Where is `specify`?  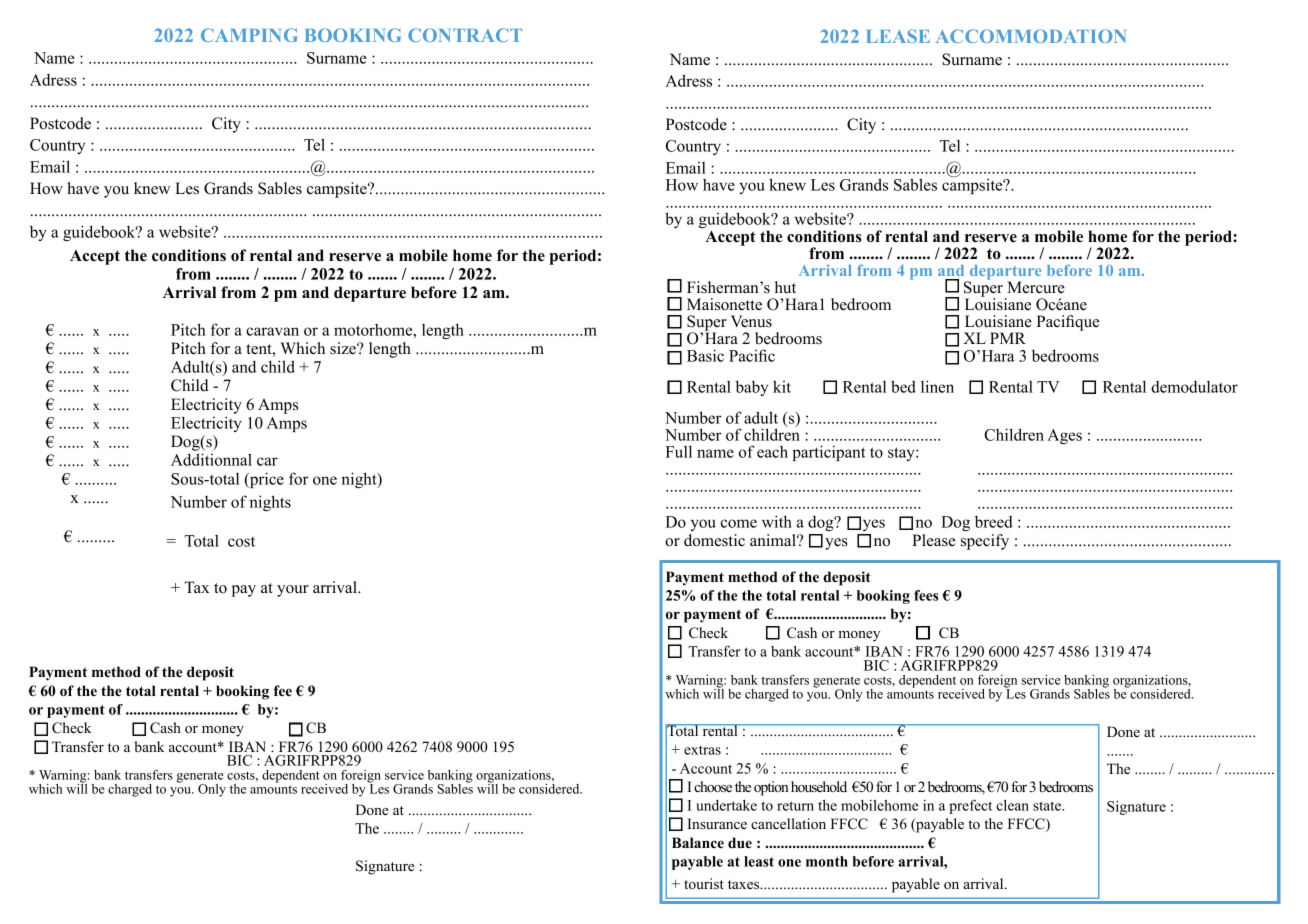 specify is located at coordinates (985, 542).
